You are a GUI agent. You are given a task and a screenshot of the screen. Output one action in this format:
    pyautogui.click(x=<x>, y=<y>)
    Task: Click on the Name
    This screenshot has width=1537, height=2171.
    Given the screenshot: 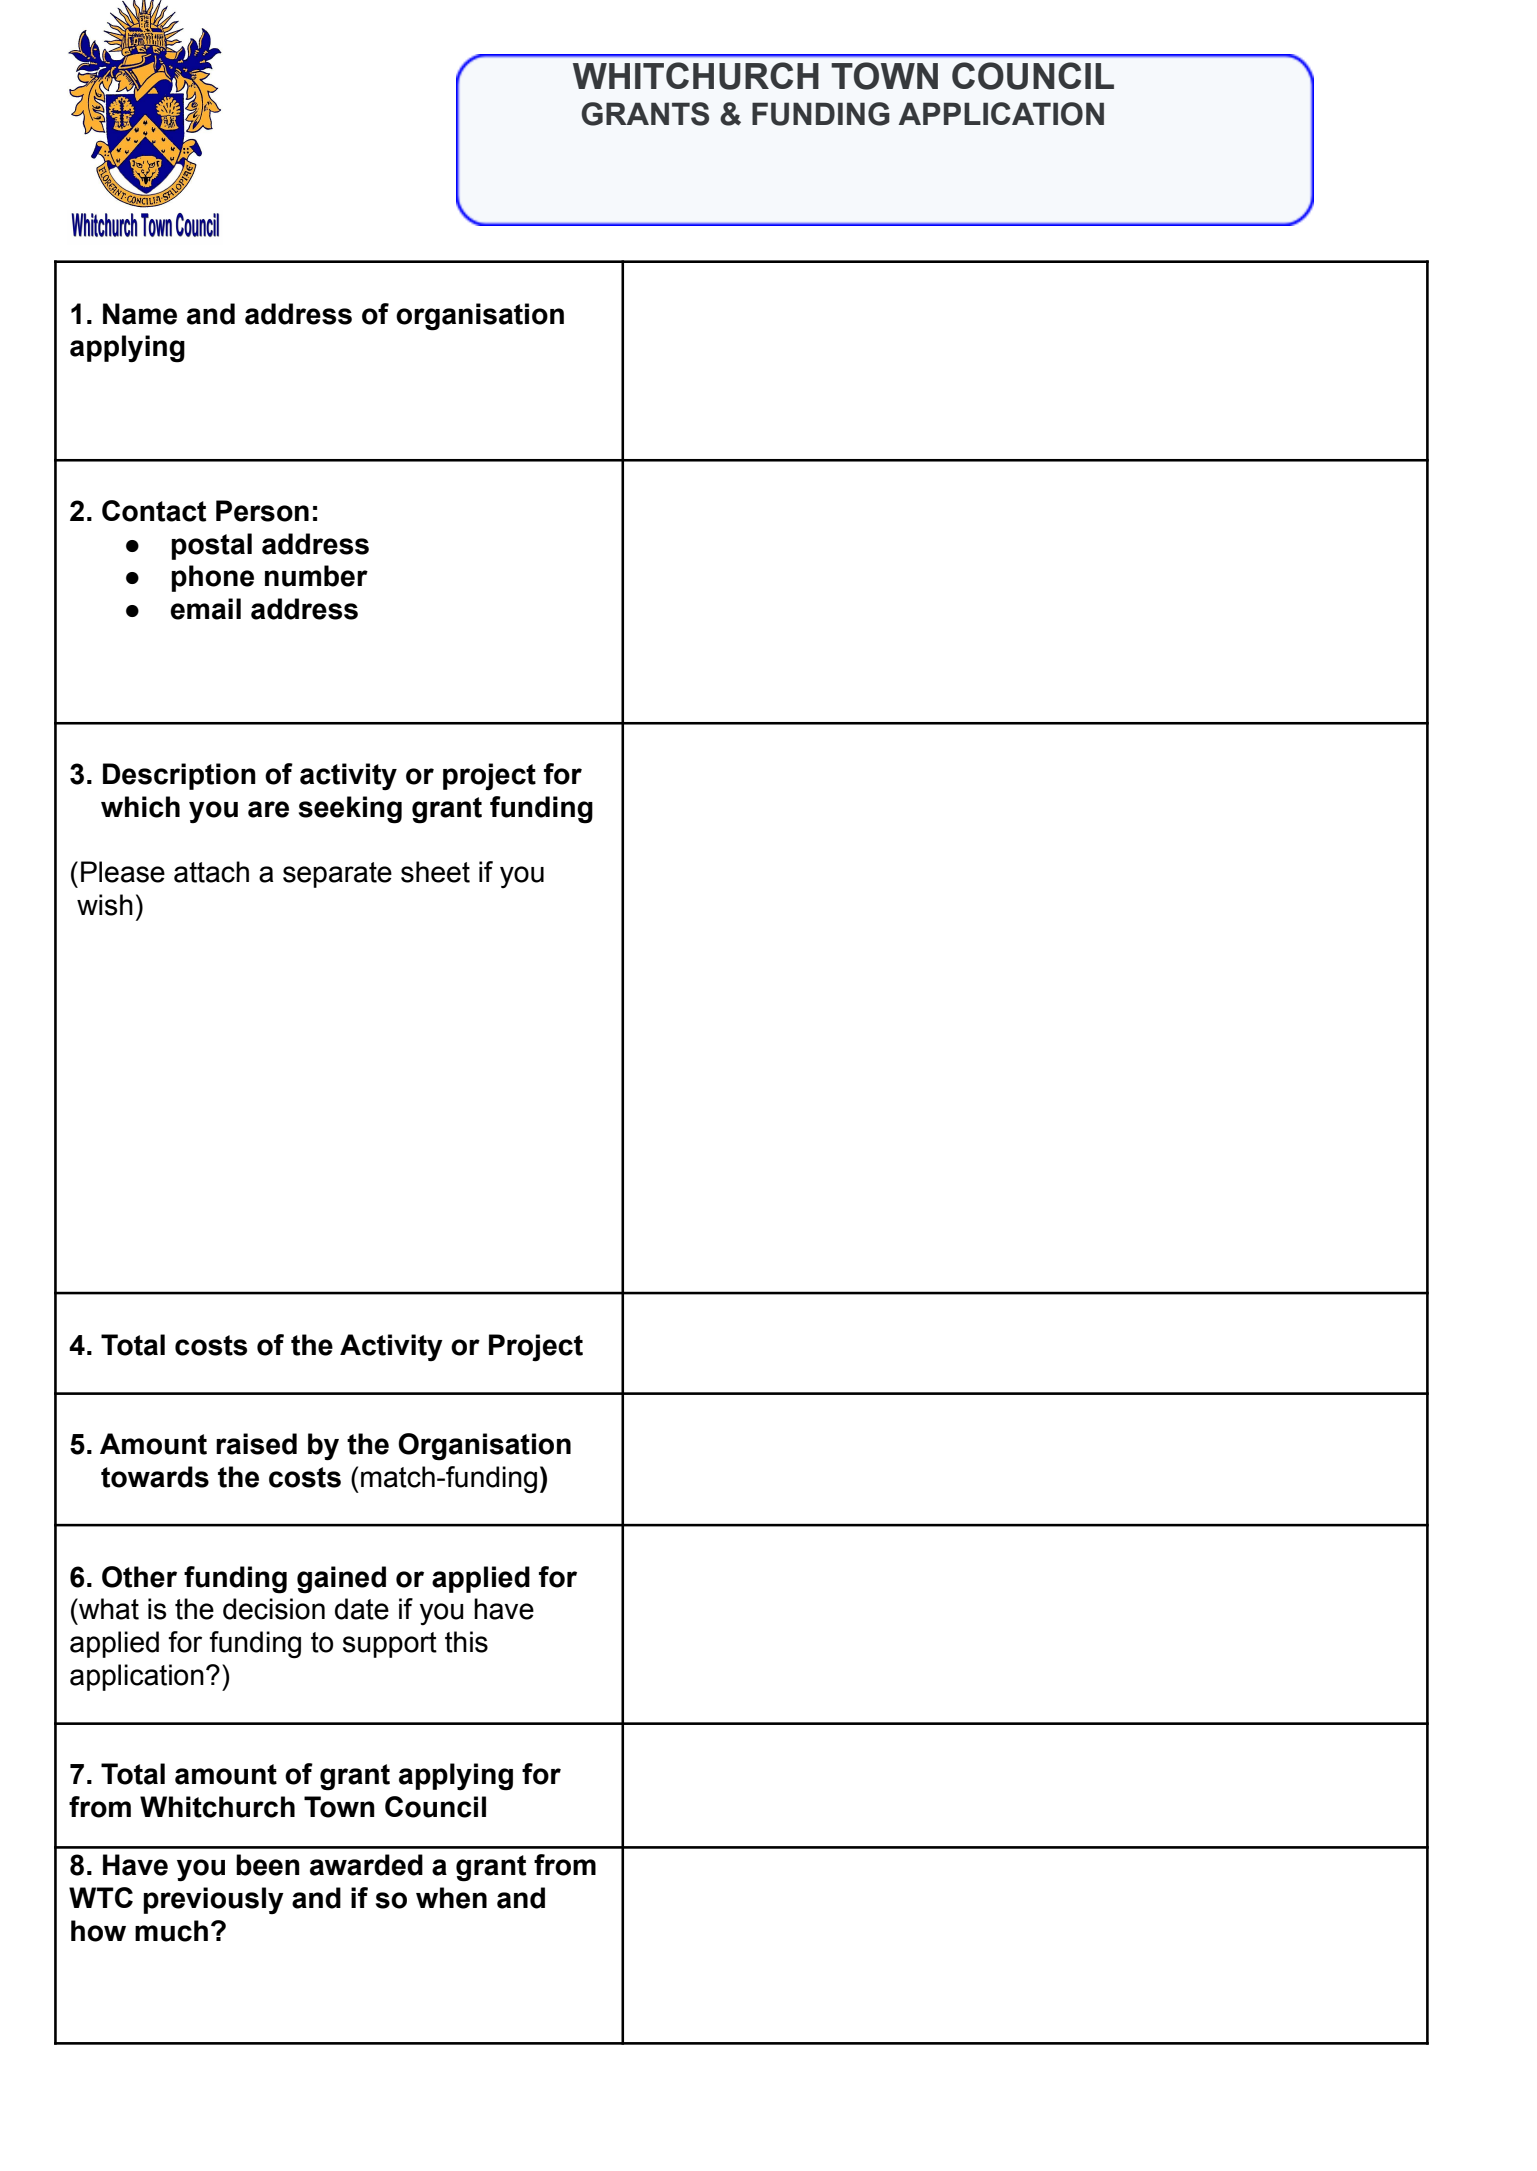 What is the action you would take?
    pyautogui.click(x=140, y=314)
